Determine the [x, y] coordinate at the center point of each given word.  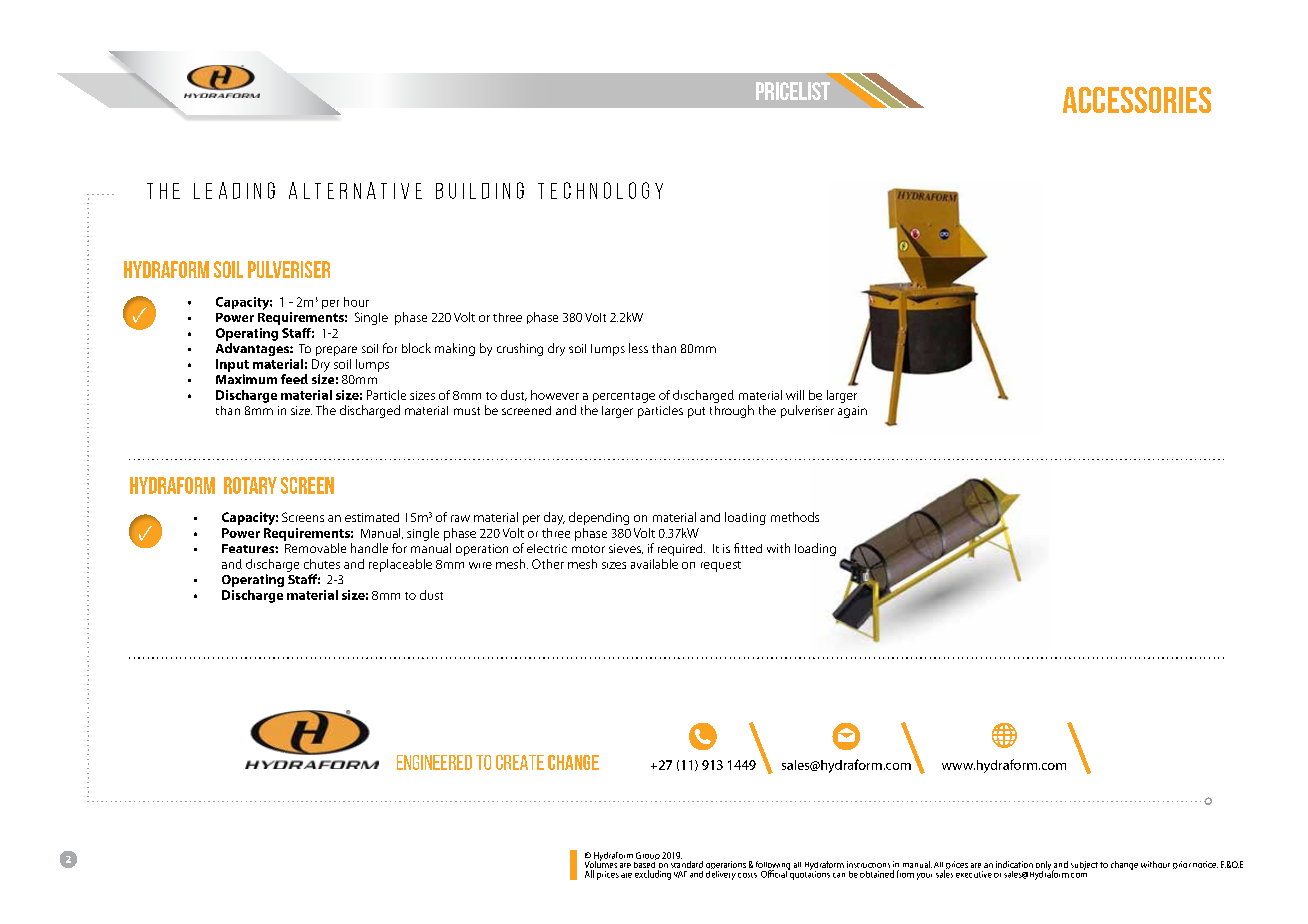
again [852, 412]
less [638, 348]
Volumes [601, 864]
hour [356, 302]
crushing [520, 349]
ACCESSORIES [1137, 100]
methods [795, 517]
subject [1084, 865]
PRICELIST [793, 91]
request [721, 566]
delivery [721, 874]
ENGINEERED [434, 762]
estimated [372, 517]
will [795, 395]
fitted [748, 548]
